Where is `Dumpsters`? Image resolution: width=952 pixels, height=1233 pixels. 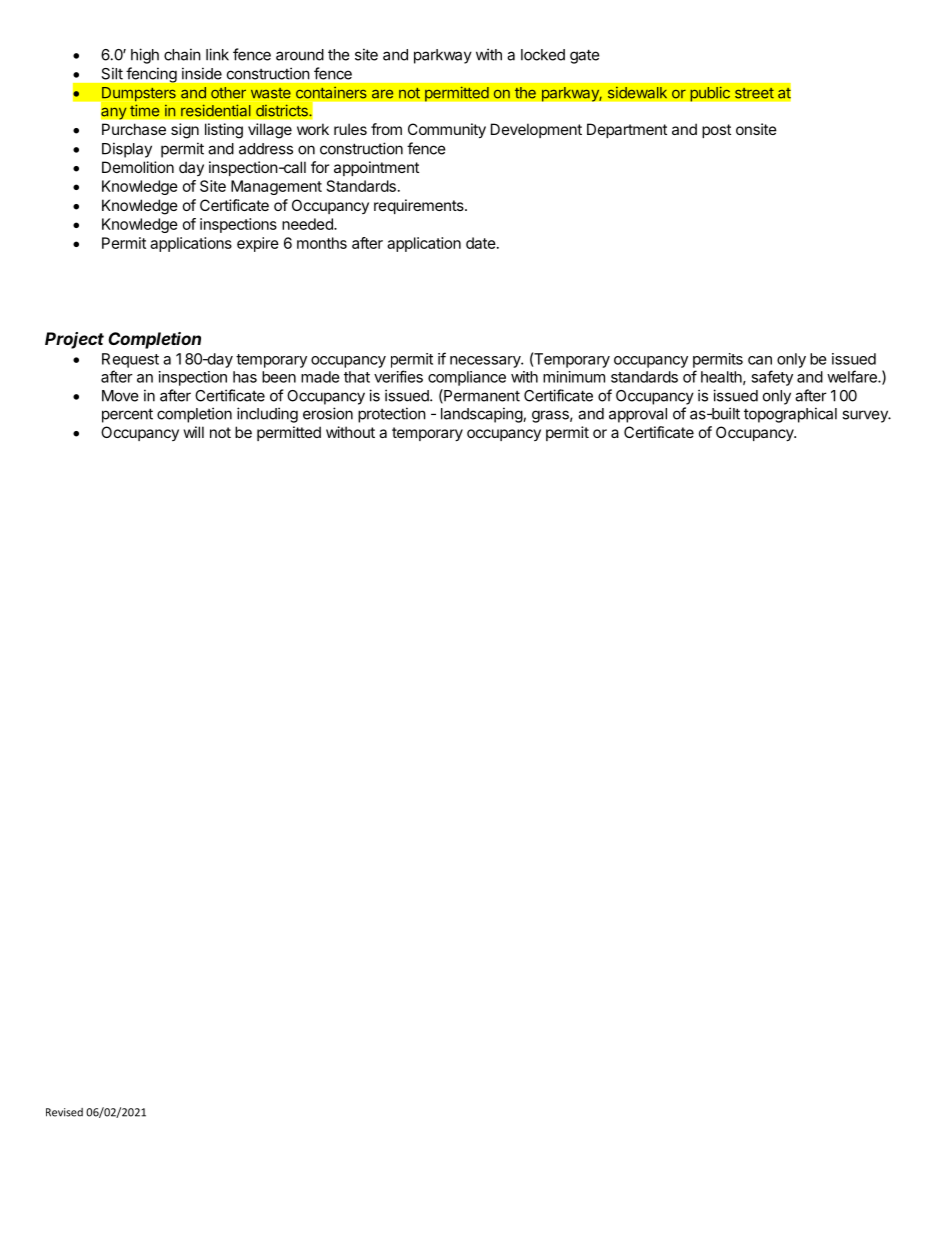 Dumpsters is located at coordinates (138, 95).
